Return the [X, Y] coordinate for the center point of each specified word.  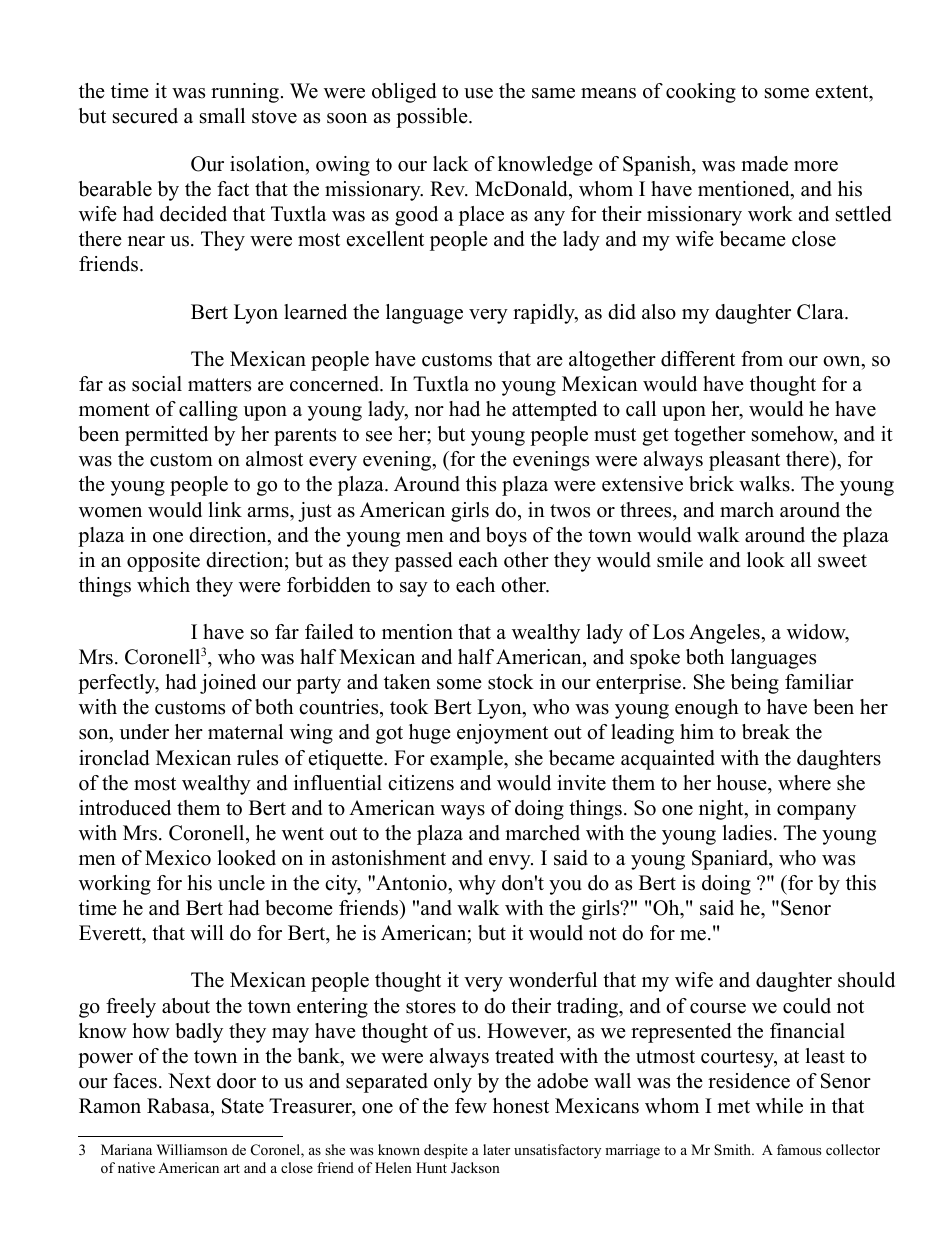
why [477, 885]
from [762, 359]
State [243, 1106]
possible [433, 118]
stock [511, 682]
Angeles [725, 634]
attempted [554, 411]
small [222, 116]
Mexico [178, 858]
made [764, 164]
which [163, 585]
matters [219, 385]
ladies [747, 833]
